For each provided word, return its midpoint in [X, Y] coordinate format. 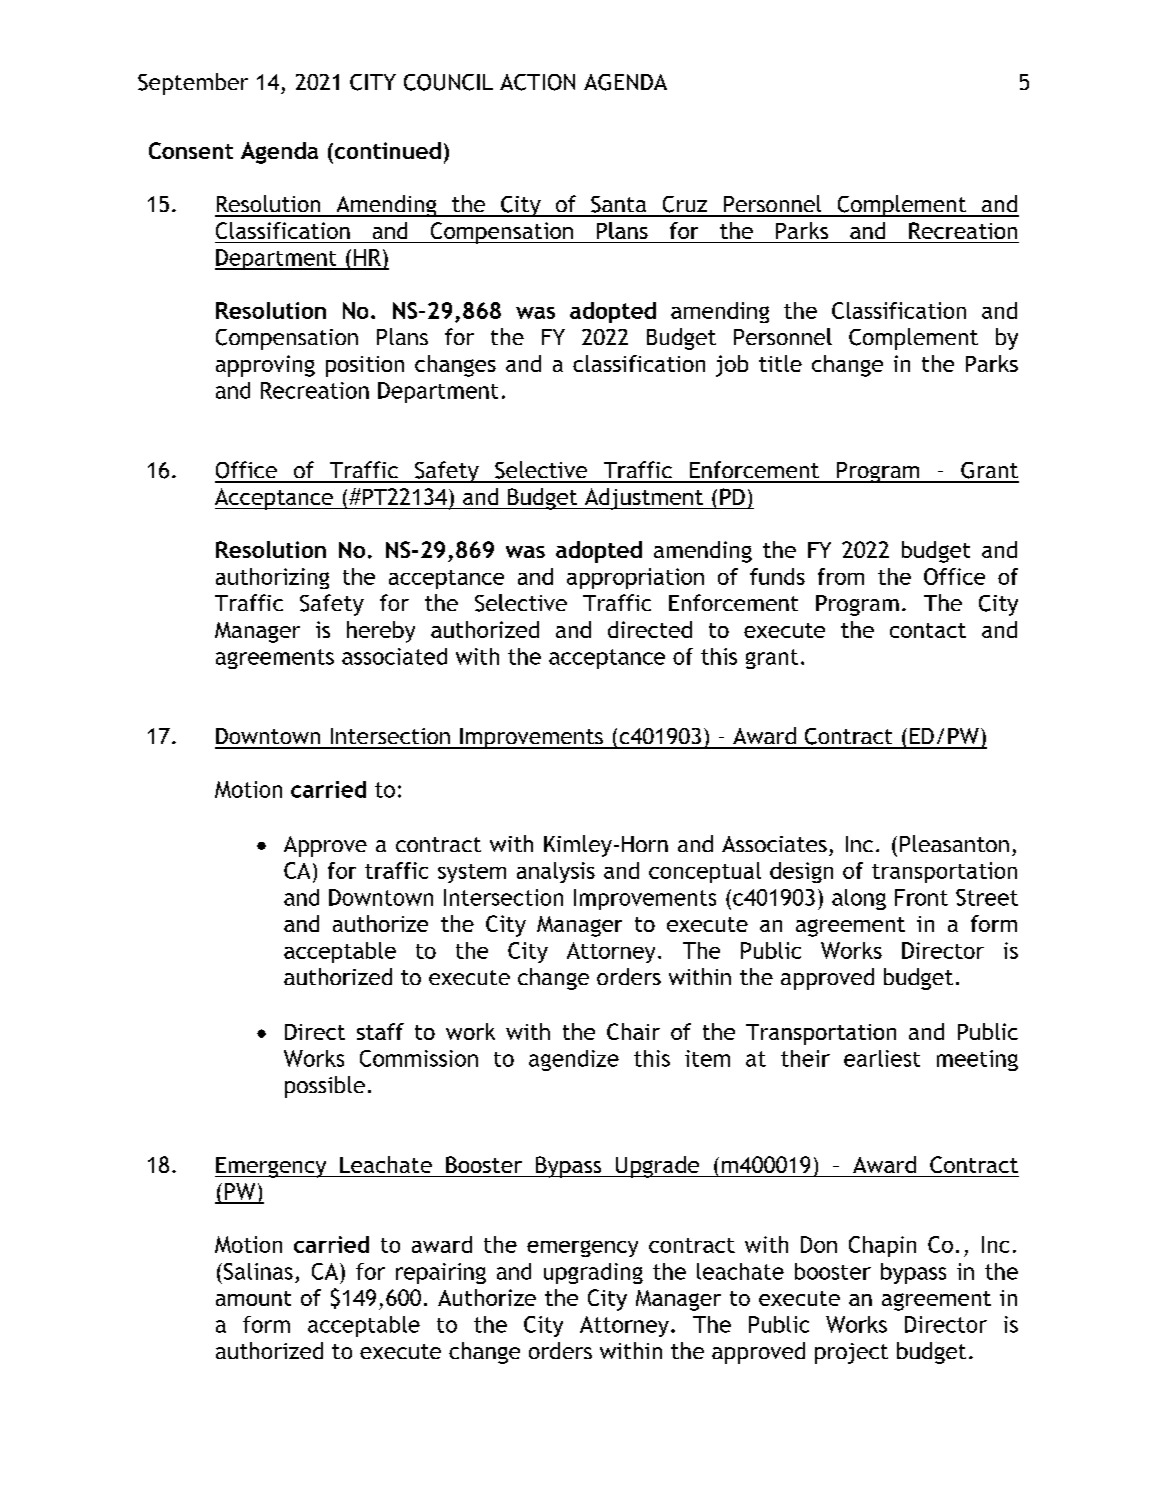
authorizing [272, 578]
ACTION [537, 82]
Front [921, 897]
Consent [191, 150]
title [780, 363]
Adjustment [643, 499]
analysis [556, 872]
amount [253, 1298]
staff [380, 1031]
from [841, 576]
